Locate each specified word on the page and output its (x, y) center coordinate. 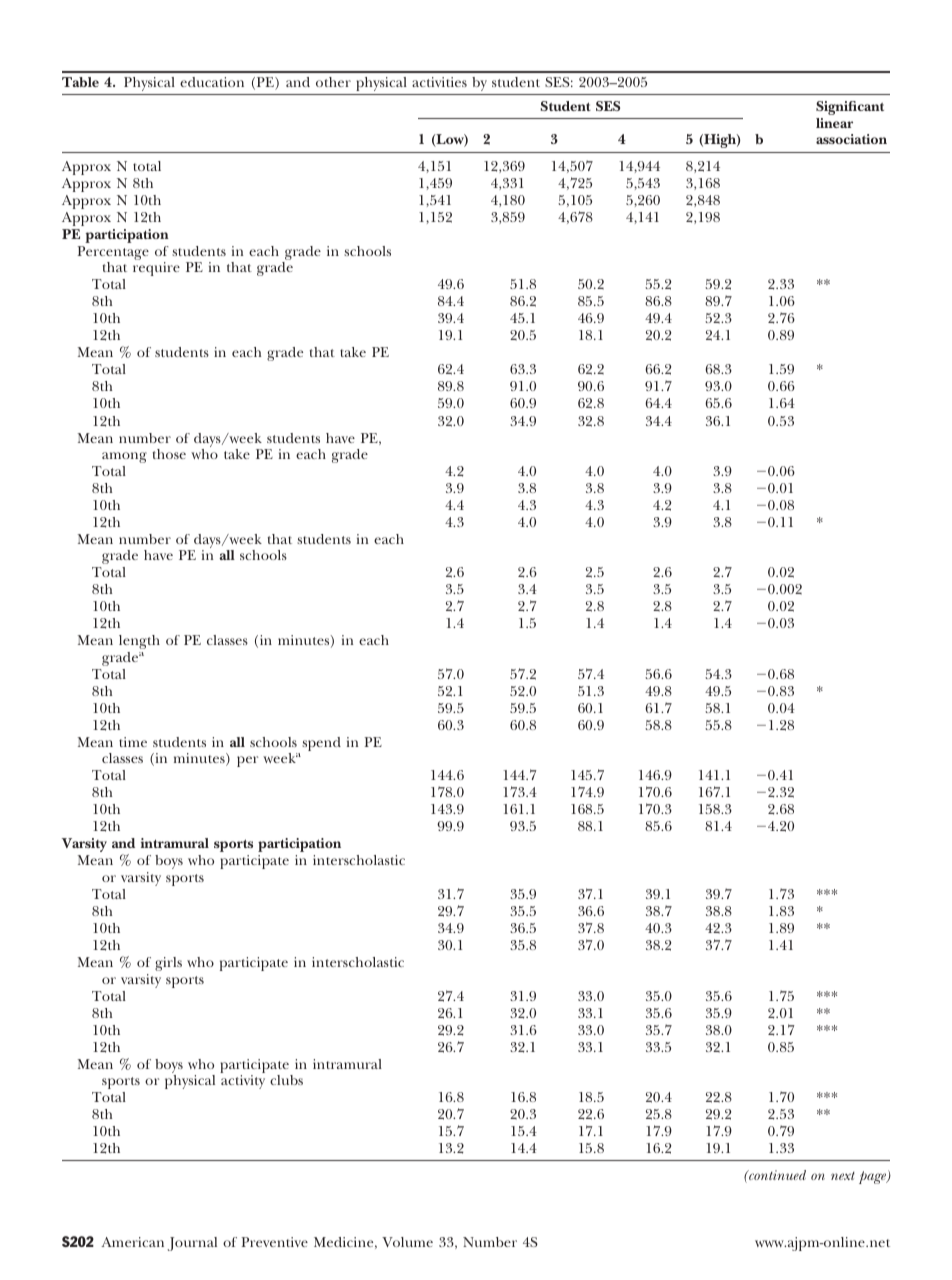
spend (321, 744)
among (124, 457)
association (851, 139)
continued (776, 1175)
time (133, 742)
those (169, 454)
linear (834, 123)
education (212, 82)
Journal (192, 1244)
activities (439, 82)
